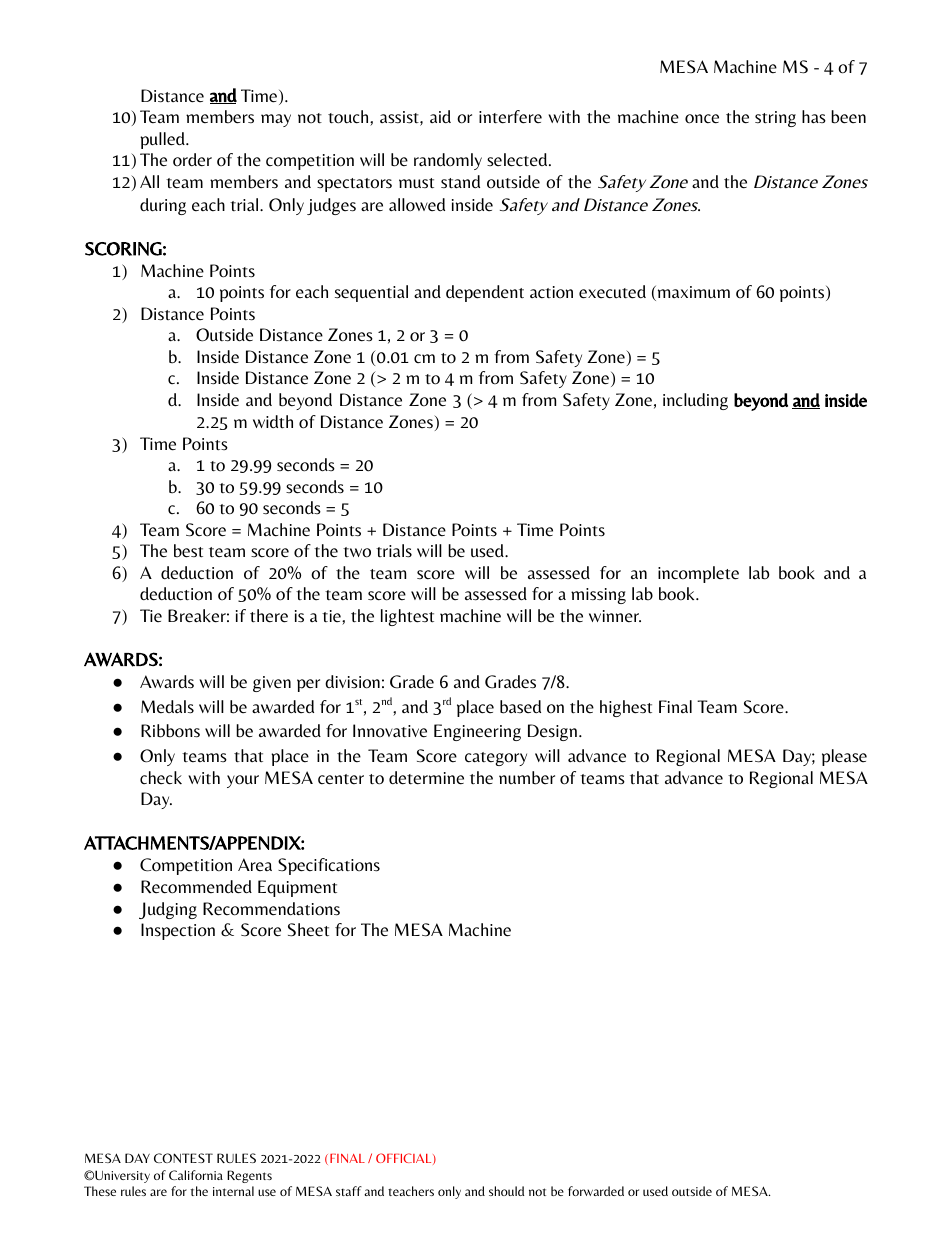 Image resolution: width=952 pixels, height=1233 pixels. What do you see at coordinates (192, 160) in the page?
I see `order` at bounding box center [192, 160].
